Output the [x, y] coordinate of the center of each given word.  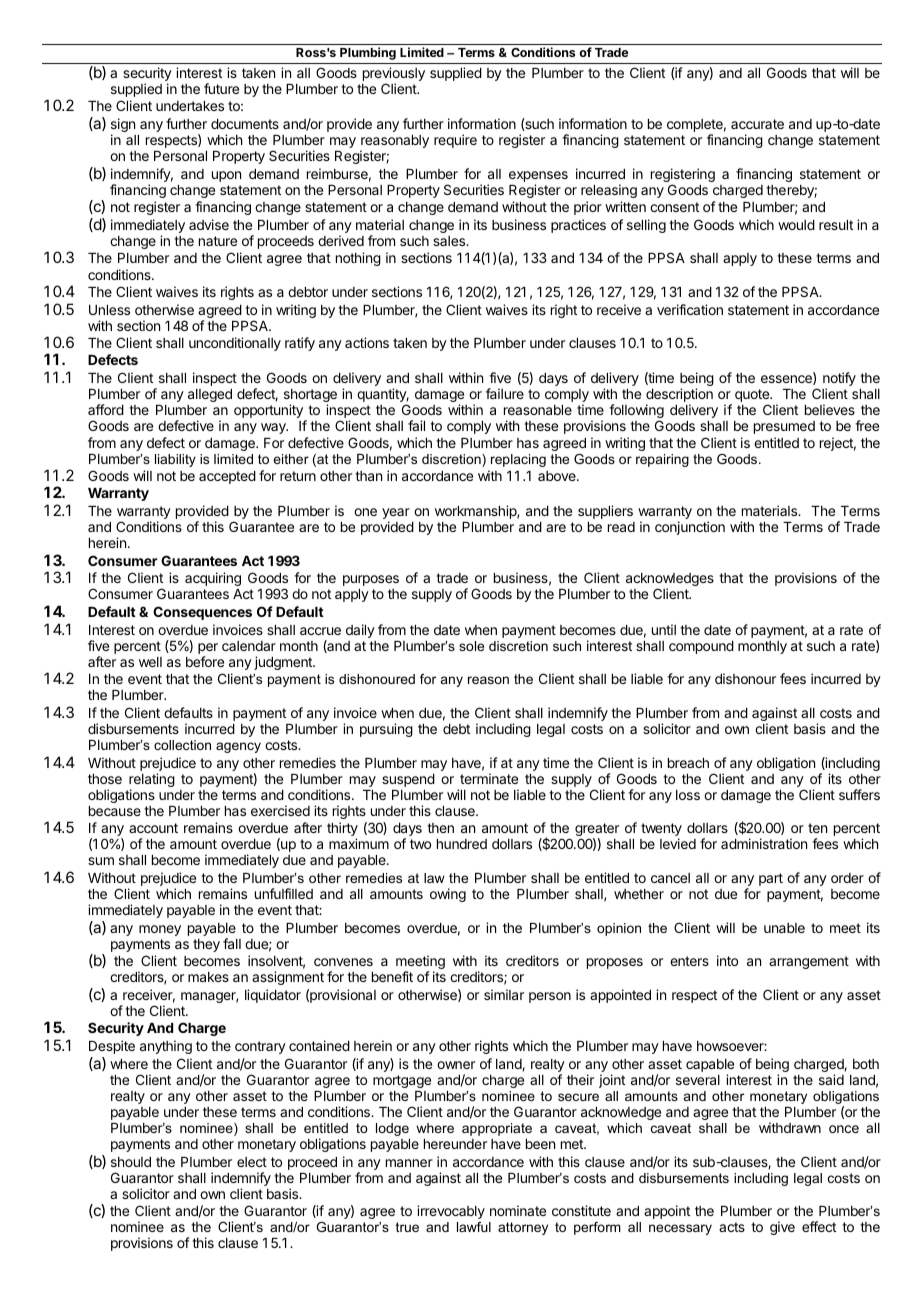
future [221, 88]
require [455, 141]
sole [471, 646]
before [205, 661]
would [796, 225]
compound [701, 647]
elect [252, 1162]
